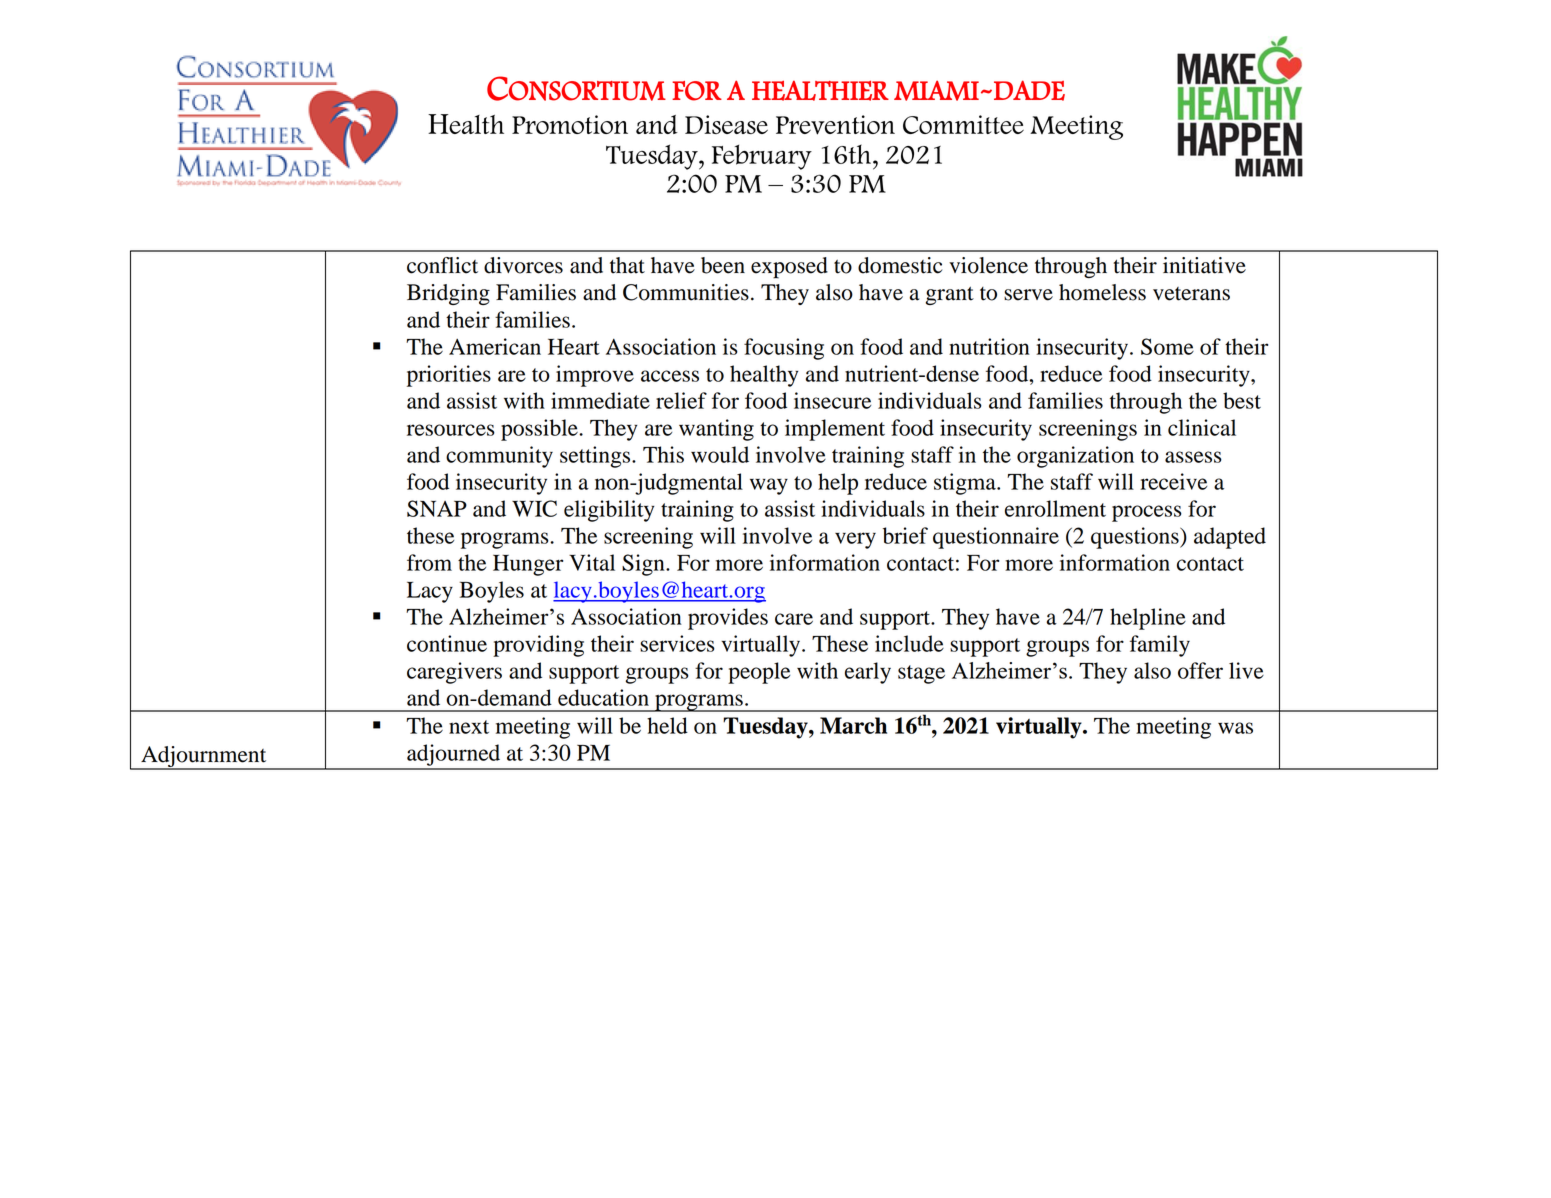 Image resolution: width=1551 pixels, height=1198 pixels. I want to click on access, so click(670, 376).
